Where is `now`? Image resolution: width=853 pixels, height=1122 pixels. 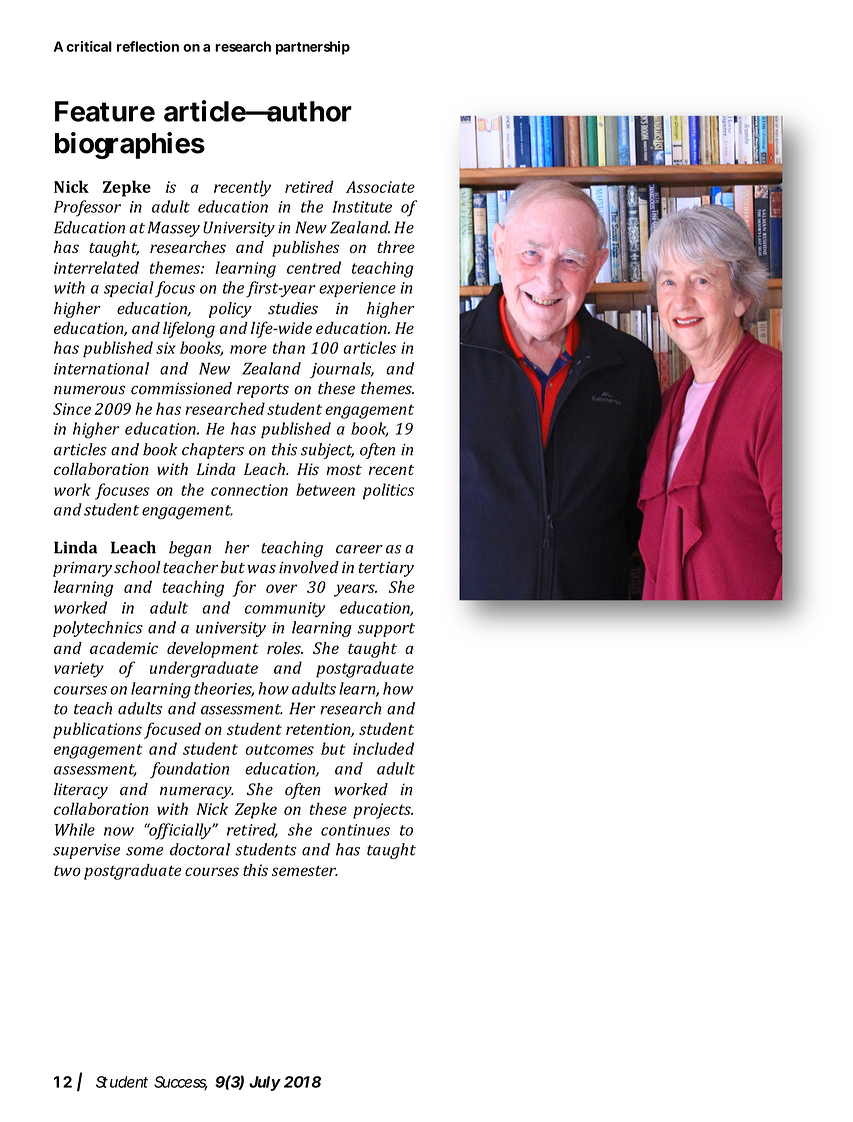 now is located at coordinates (119, 831).
